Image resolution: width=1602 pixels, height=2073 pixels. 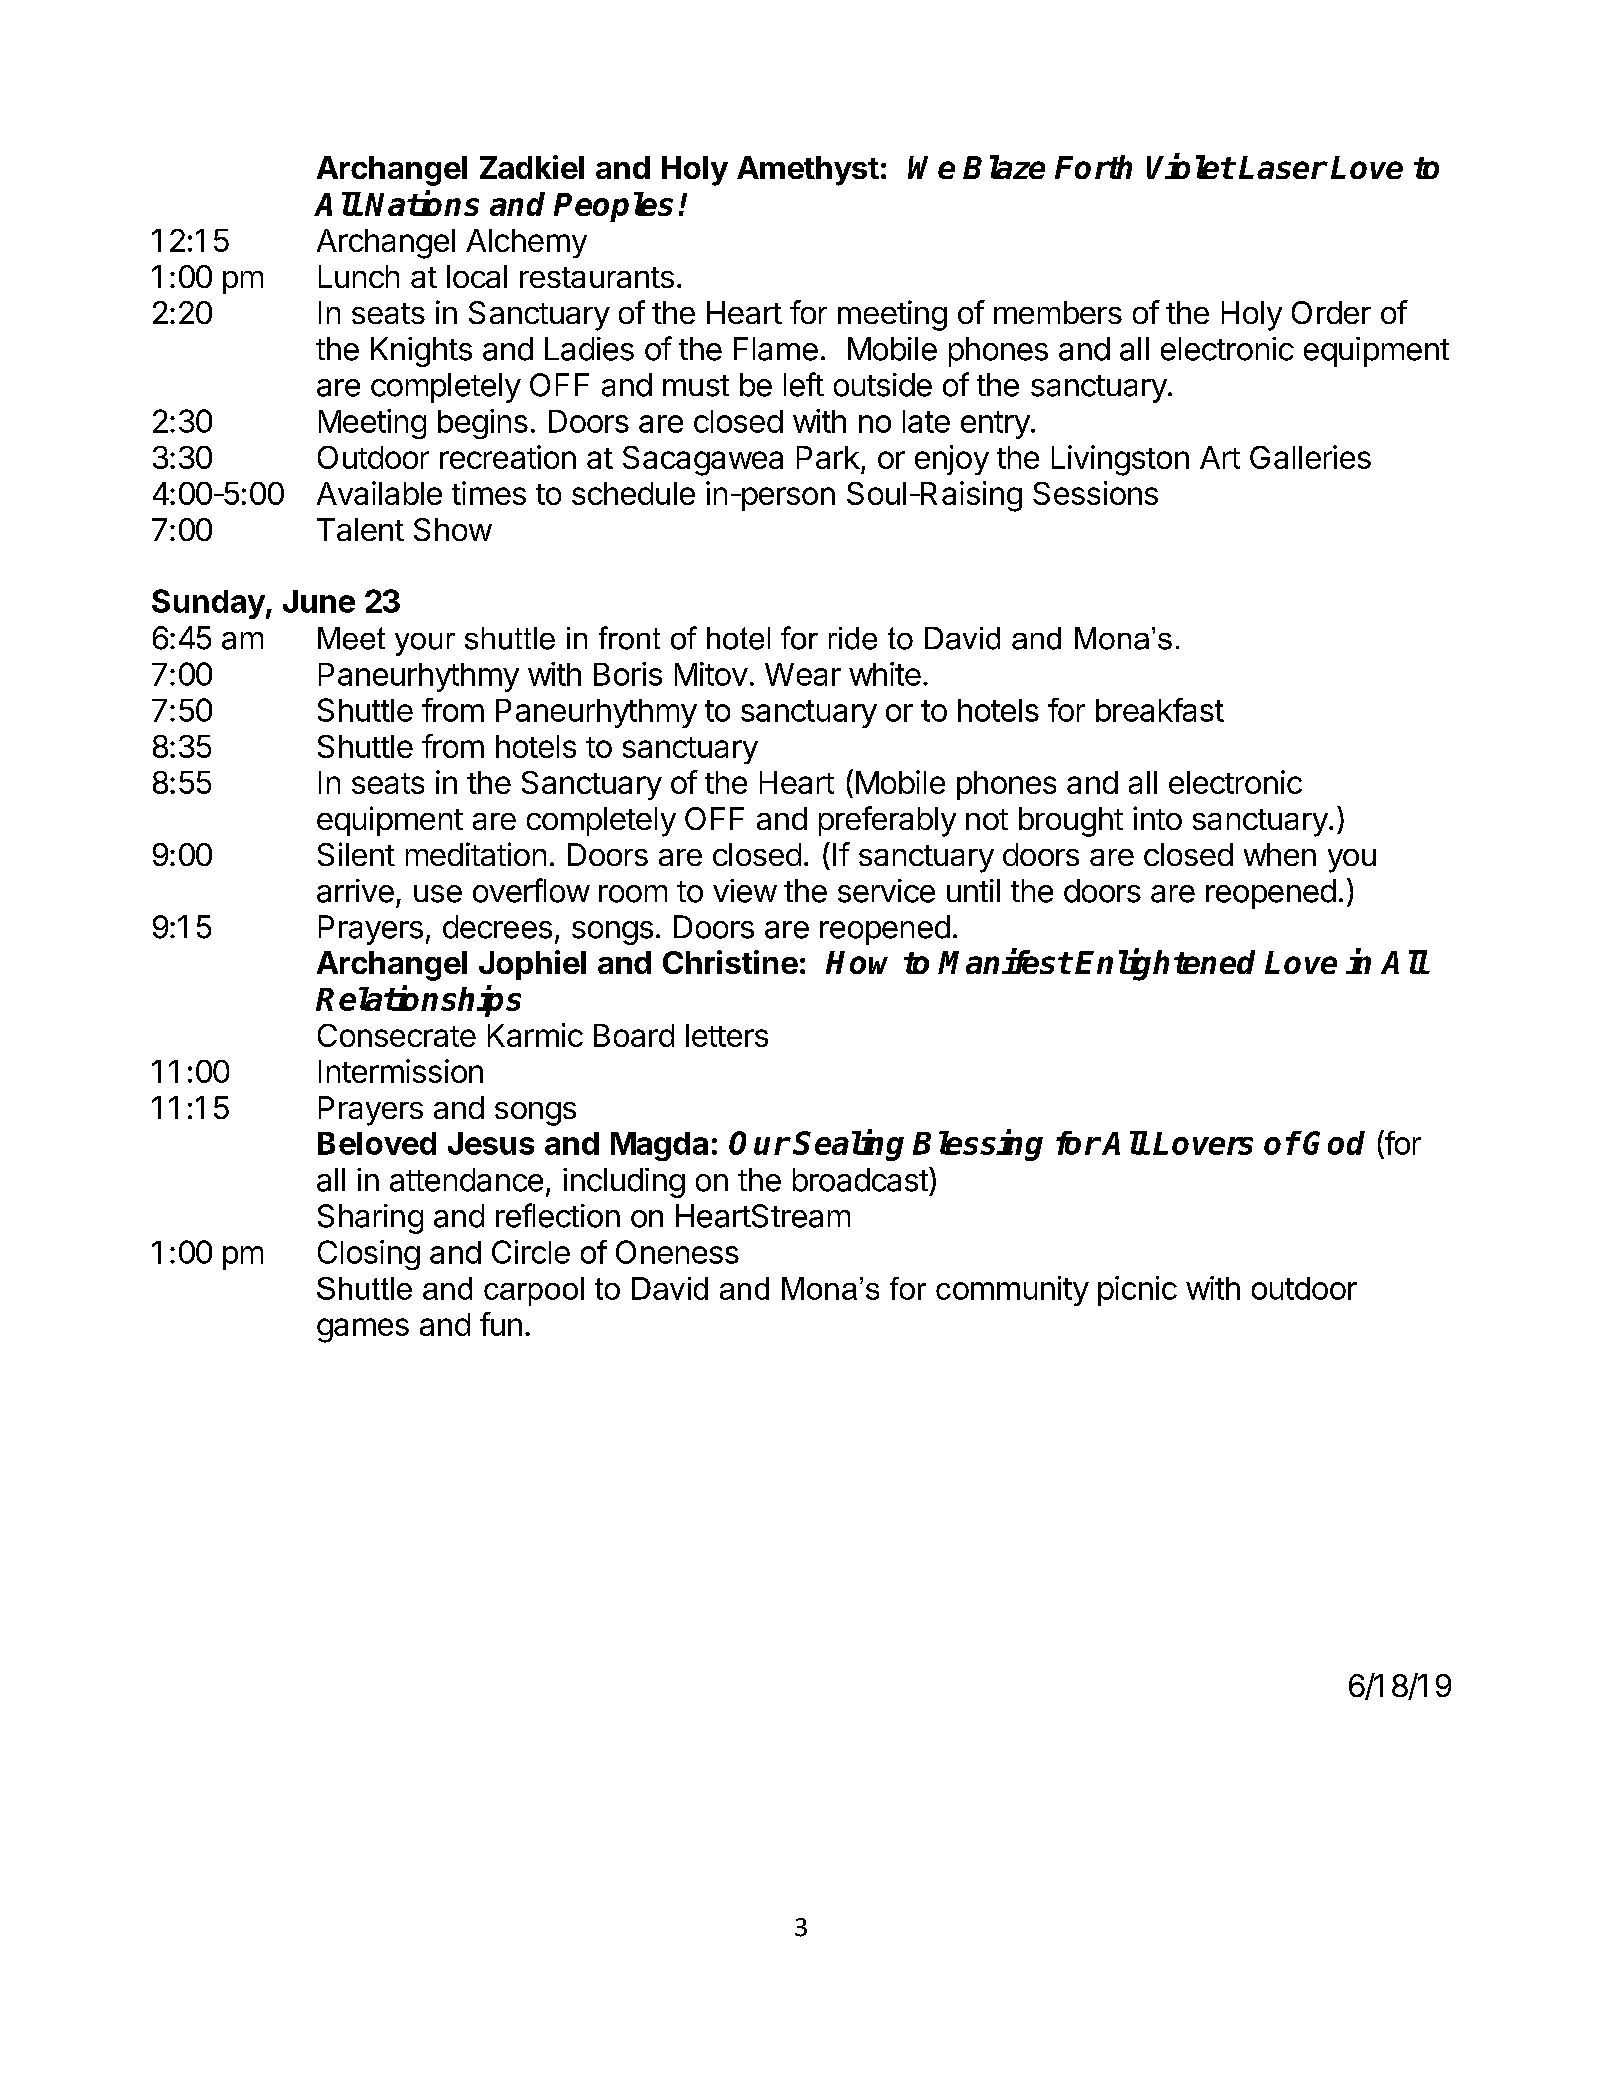 What do you see at coordinates (1137, 1291) in the page?
I see `picnic` at bounding box center [1137, 1291].
